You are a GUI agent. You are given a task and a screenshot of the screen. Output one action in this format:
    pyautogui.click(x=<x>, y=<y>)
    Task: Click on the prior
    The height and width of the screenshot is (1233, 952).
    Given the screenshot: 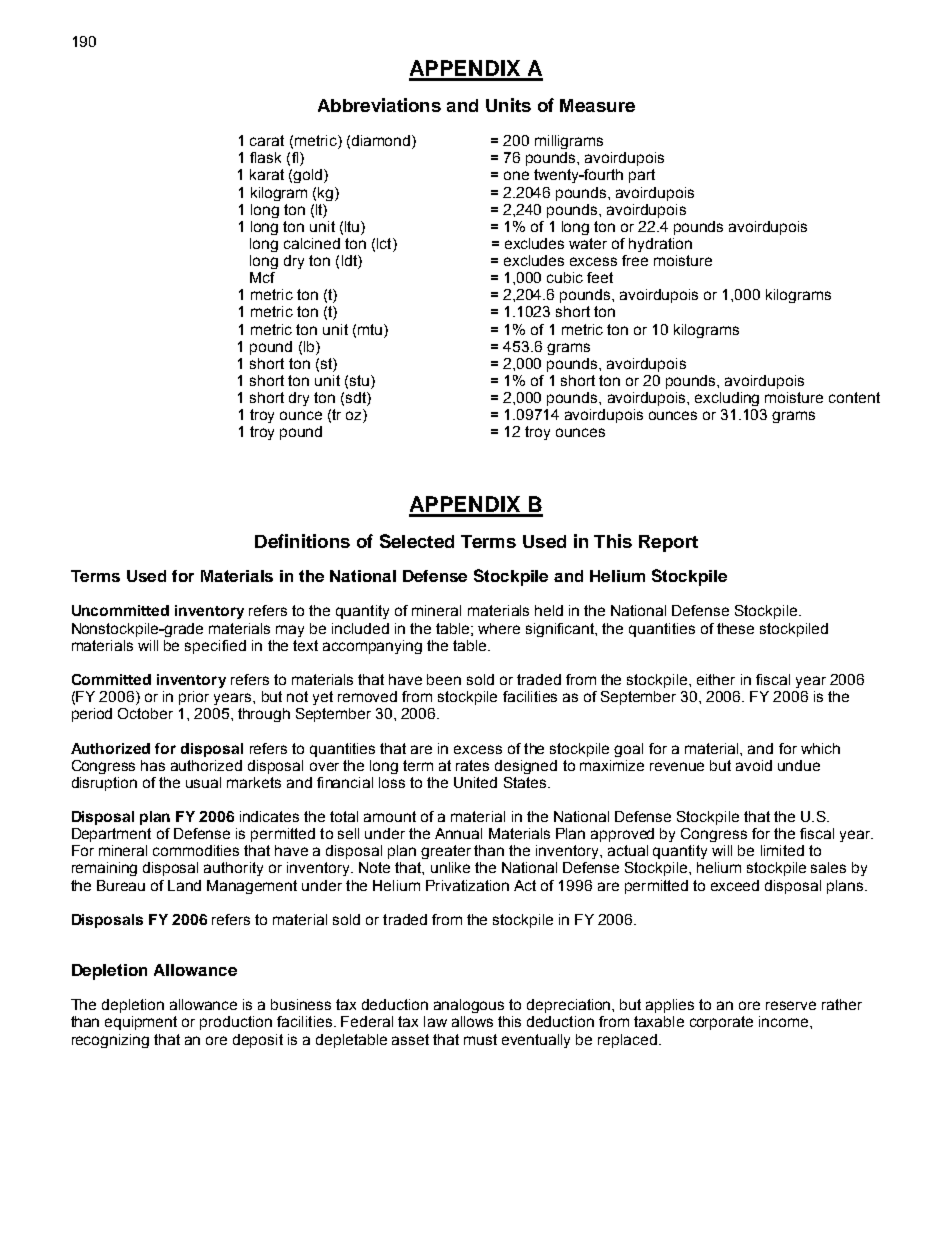 What is the action you would take?
    pyautogui.click(x=194, y=698)
